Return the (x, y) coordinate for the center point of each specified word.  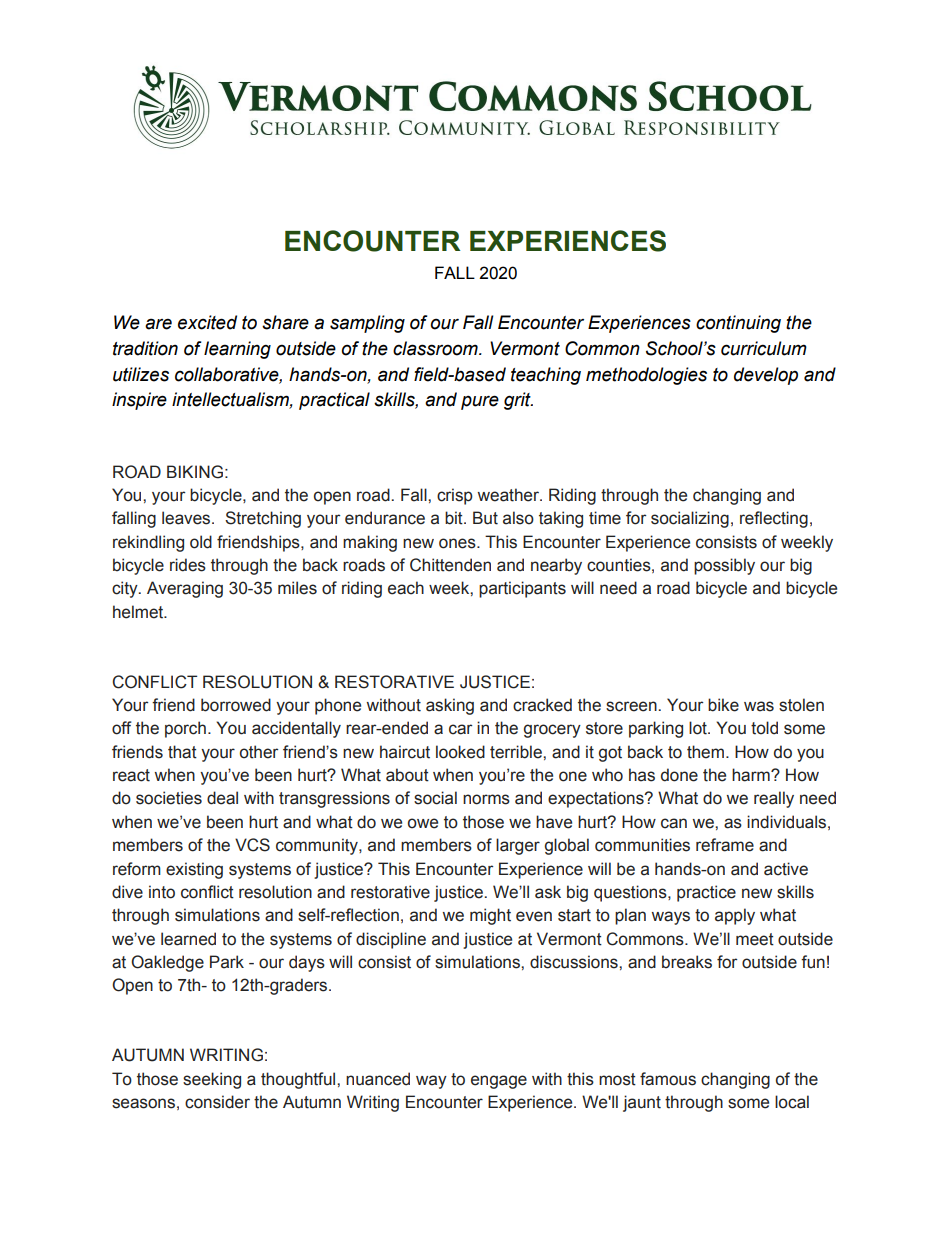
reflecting (774, 519)
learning (237, 350)
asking (450, 706)
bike (723, 705)
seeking (212, 1080)
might (490, 916)
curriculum (764, 348)
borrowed (236, 705)
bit (455, 518)
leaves (187, 518)
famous (668, 1079)
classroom (436, 348)
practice (706, 893)
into (162, 892)
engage (499, 1082)
